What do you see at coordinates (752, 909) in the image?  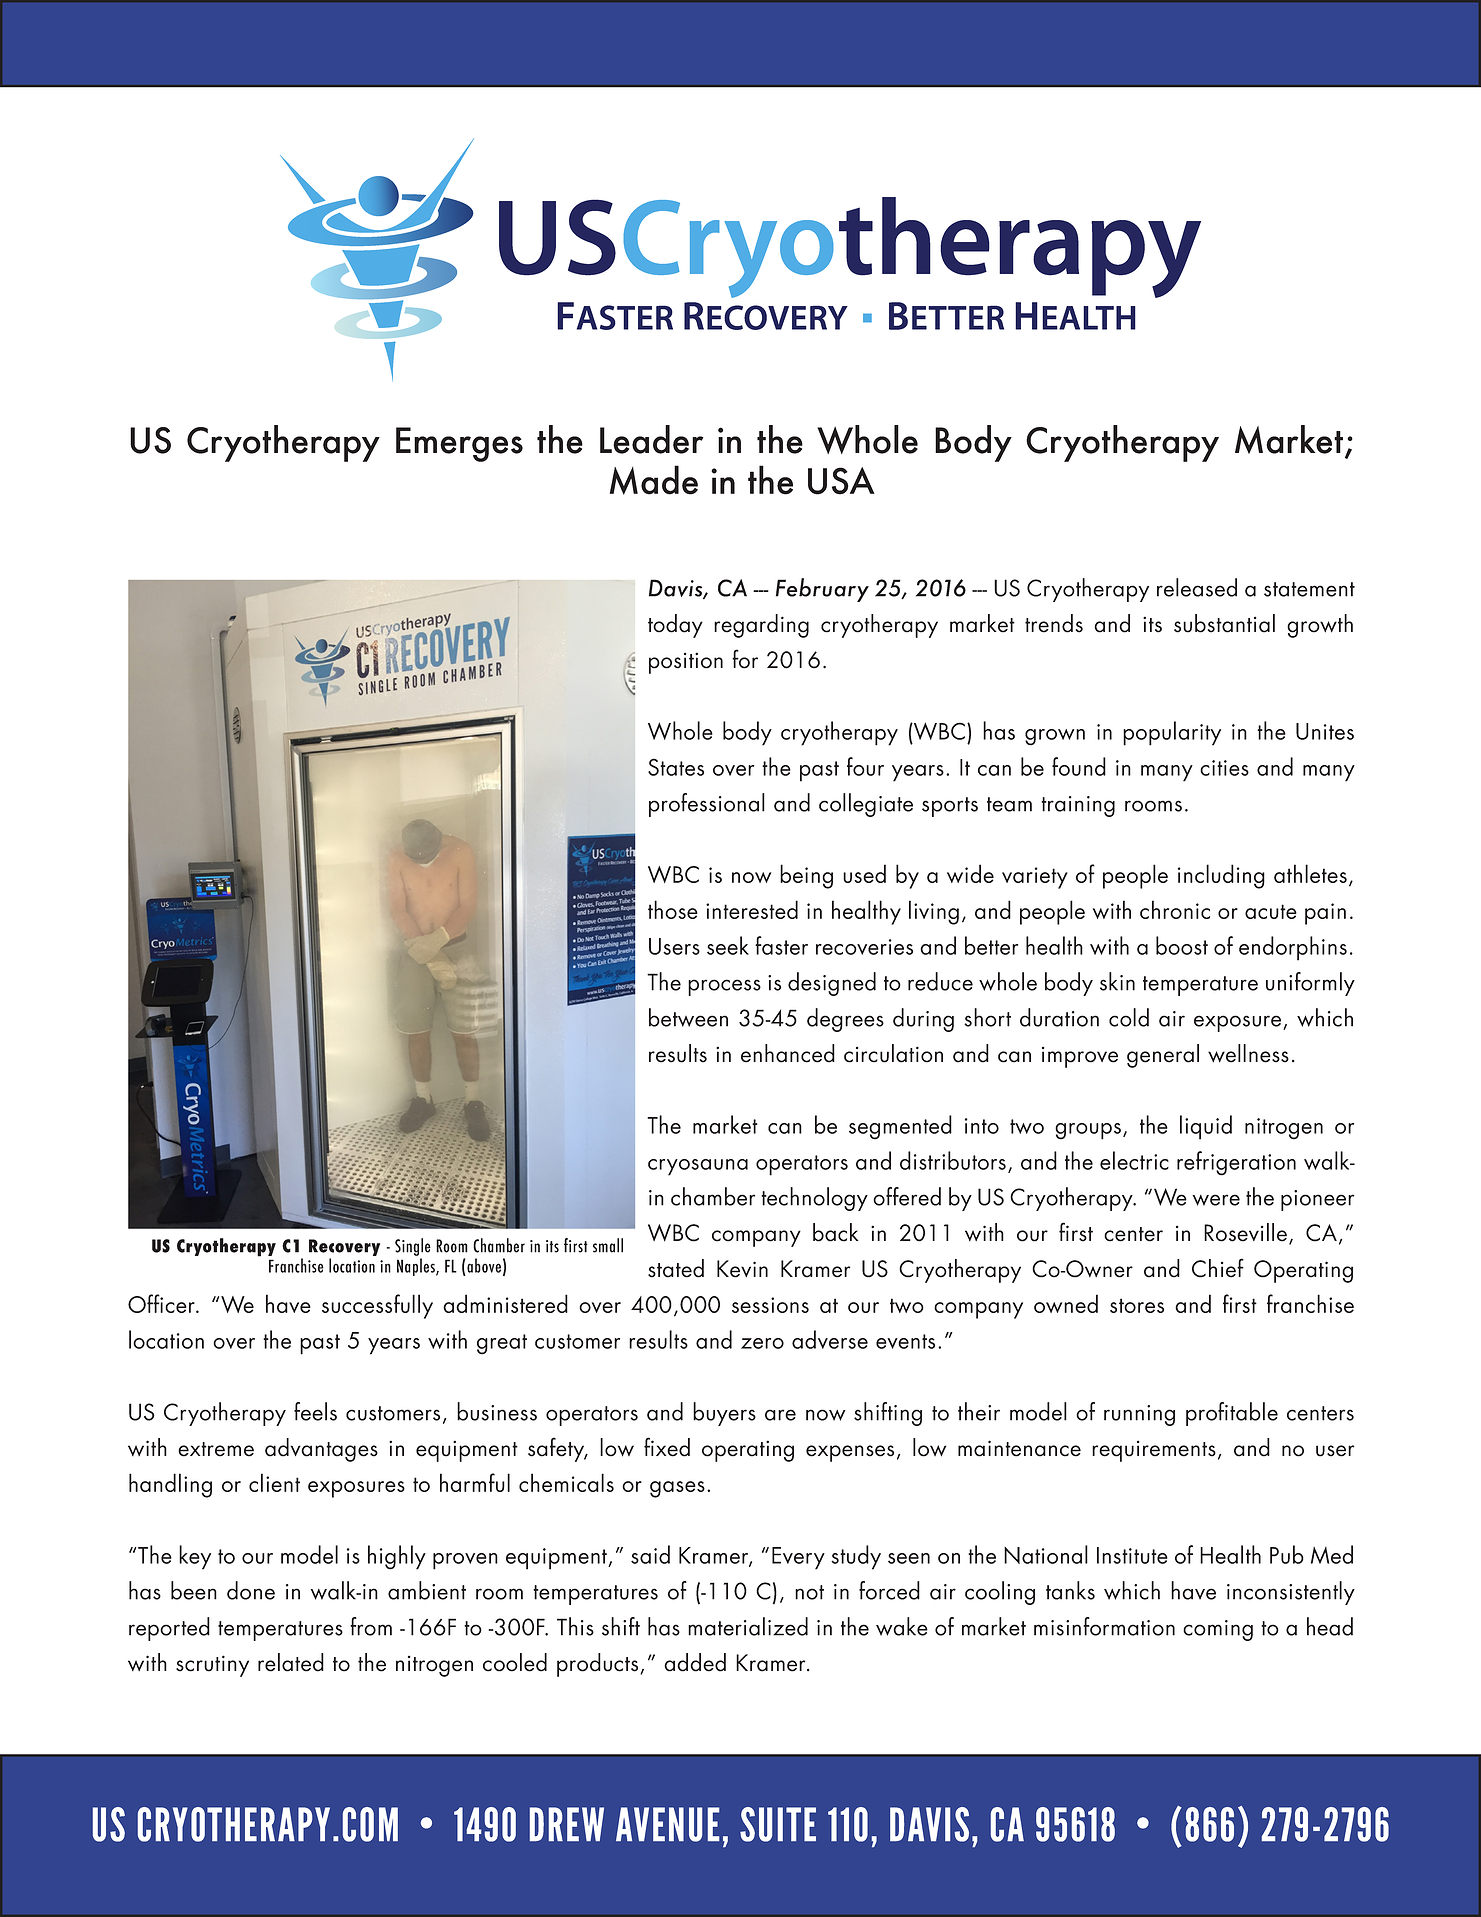 I see `interested` at bounding box center [752, 909].
